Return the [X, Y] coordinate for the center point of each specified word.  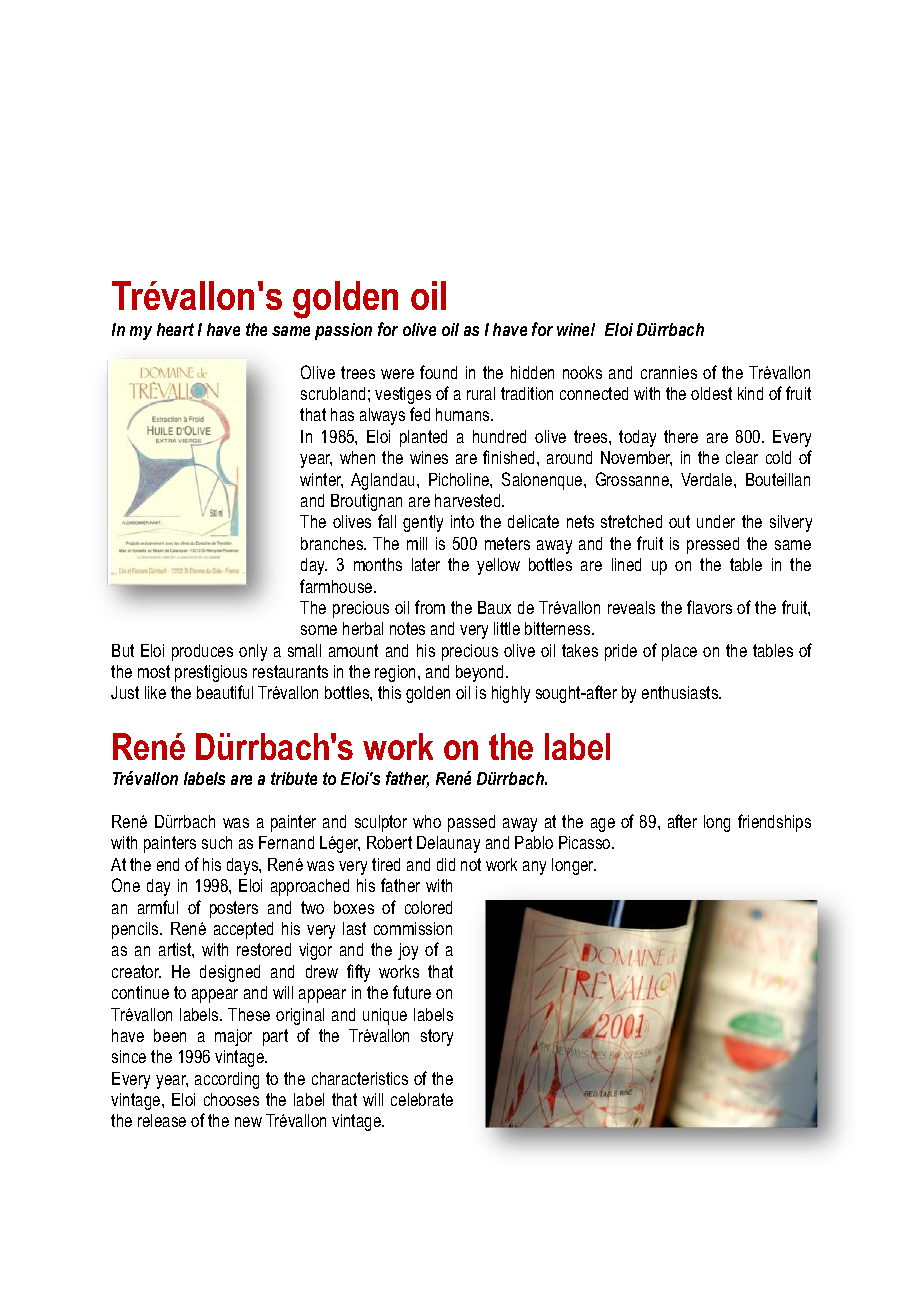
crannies [669, 372]
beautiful [225, 692]
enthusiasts [681, 692]
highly [511, 694]
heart [175, 329]
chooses [231, 1099]
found [438, 372]
